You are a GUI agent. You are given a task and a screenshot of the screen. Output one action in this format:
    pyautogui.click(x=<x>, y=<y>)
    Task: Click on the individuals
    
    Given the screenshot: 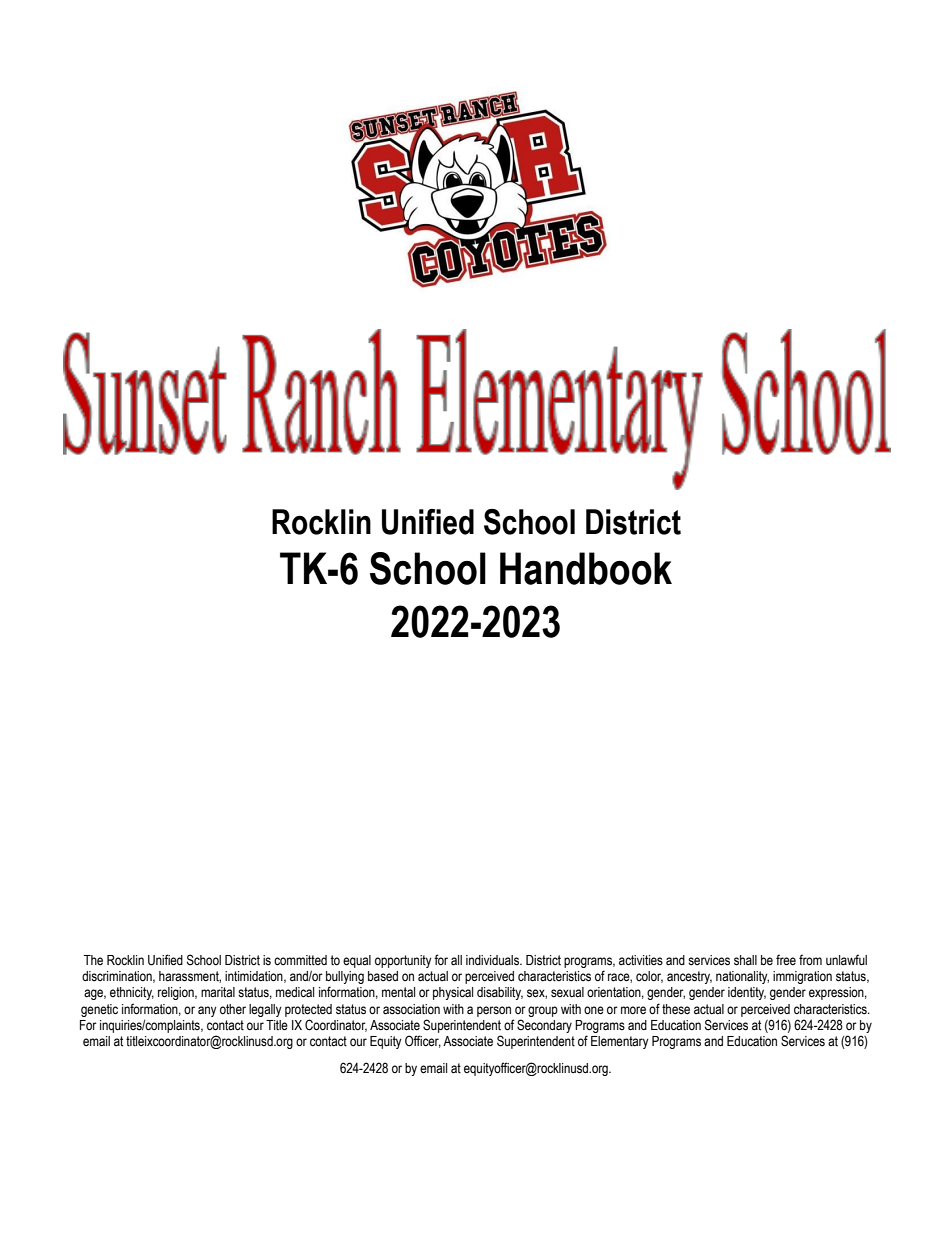 What is the action you would take?
    pyautogui.click(x=494, y=960)
